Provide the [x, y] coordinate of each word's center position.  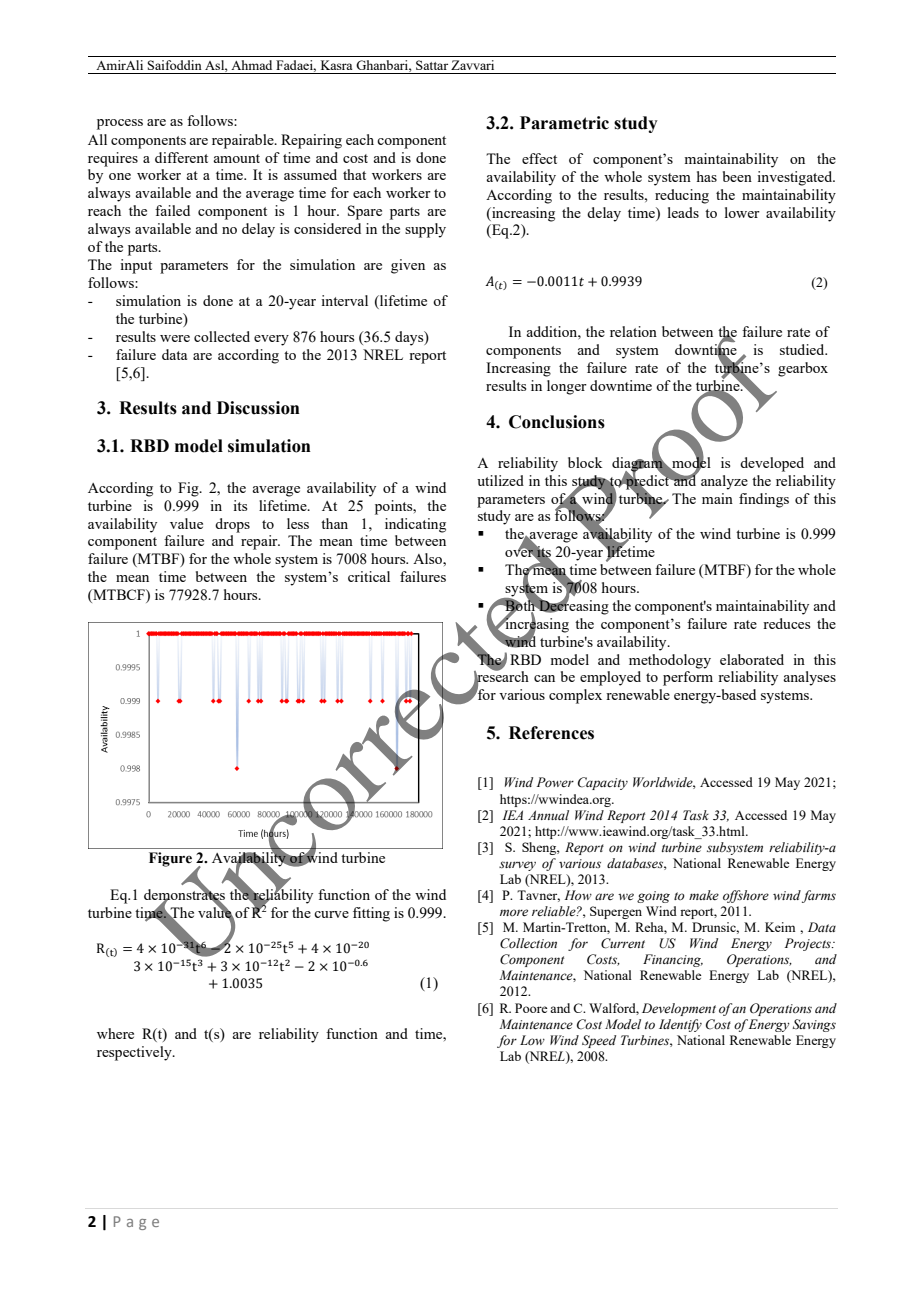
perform [688, 678]
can [544, 678]
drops [232, 525]
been [737, 176]
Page [136, 1223]
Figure [170, 859]
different [181, 157]
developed [772, 464]
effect [539, 158]
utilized [500, 480]
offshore [746, 896]
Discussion [258, 408]
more [514, 913]
